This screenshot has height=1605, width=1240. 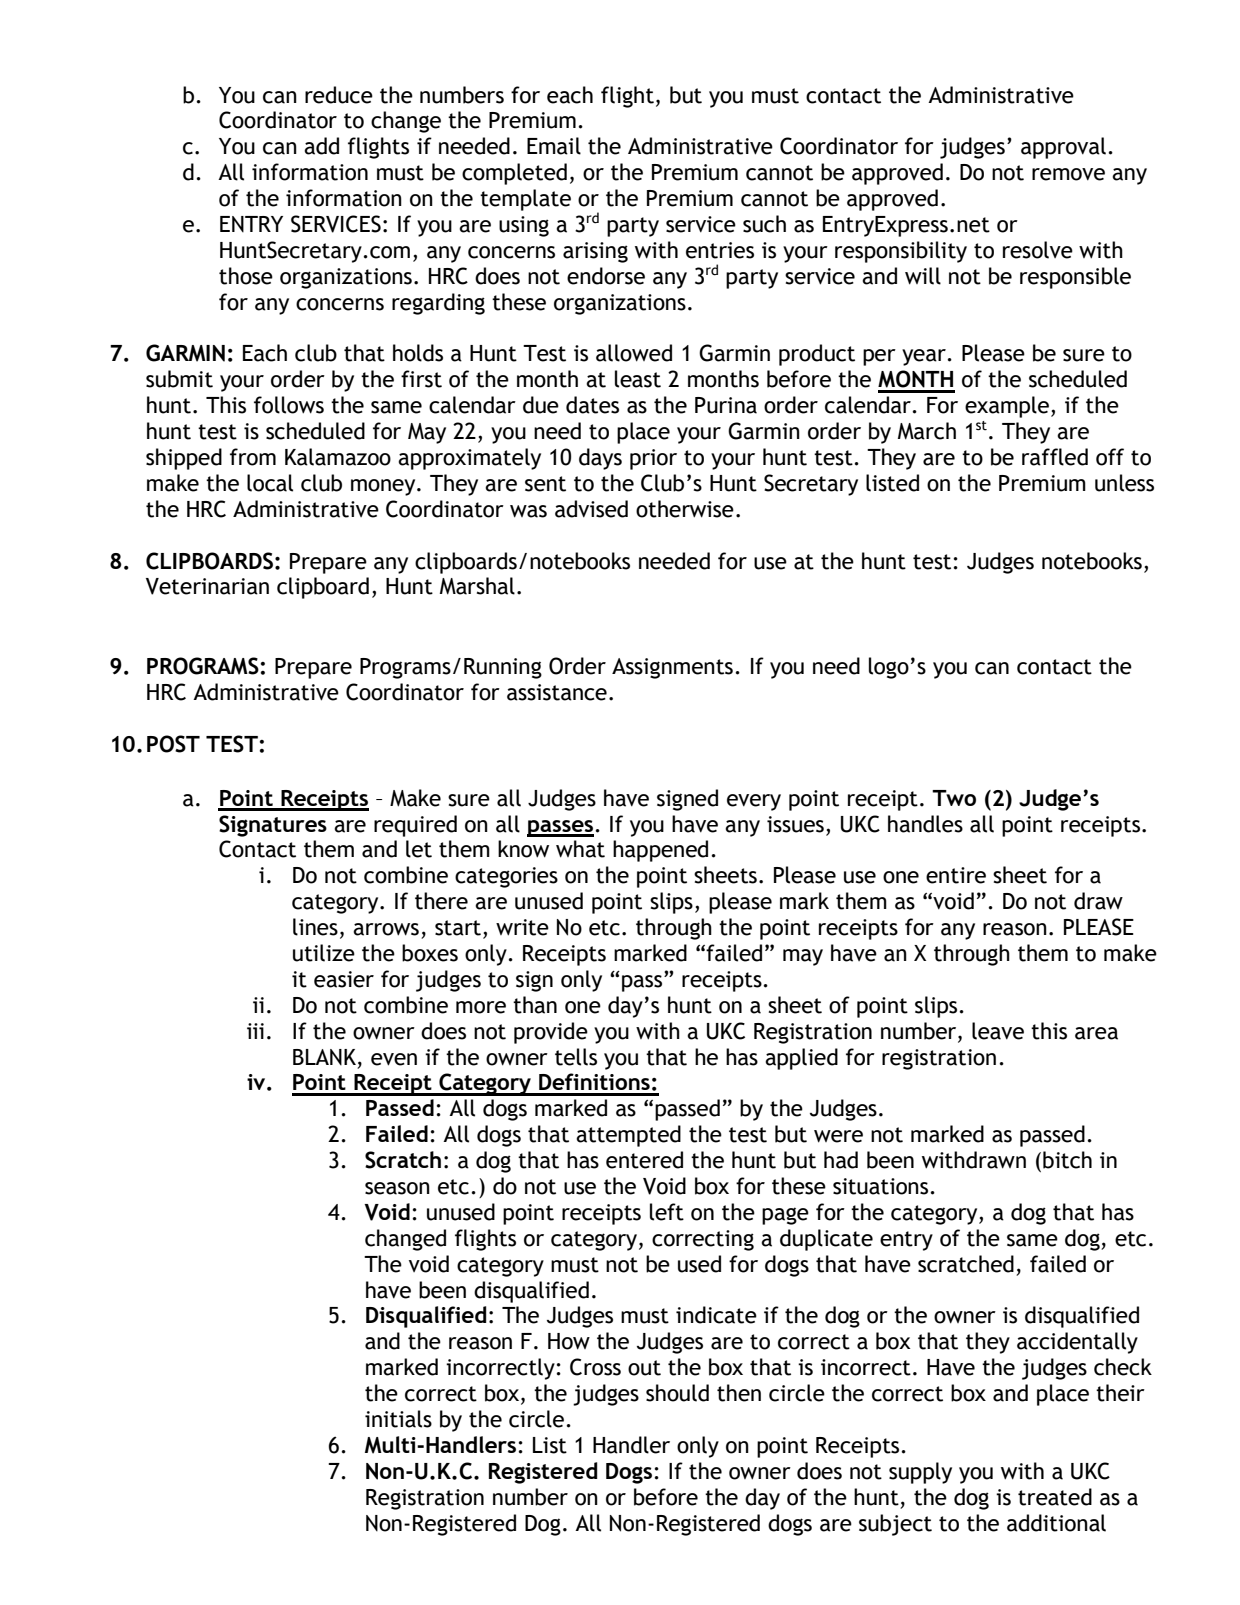 I want to click on initials, so click(x=398, y=1419).
